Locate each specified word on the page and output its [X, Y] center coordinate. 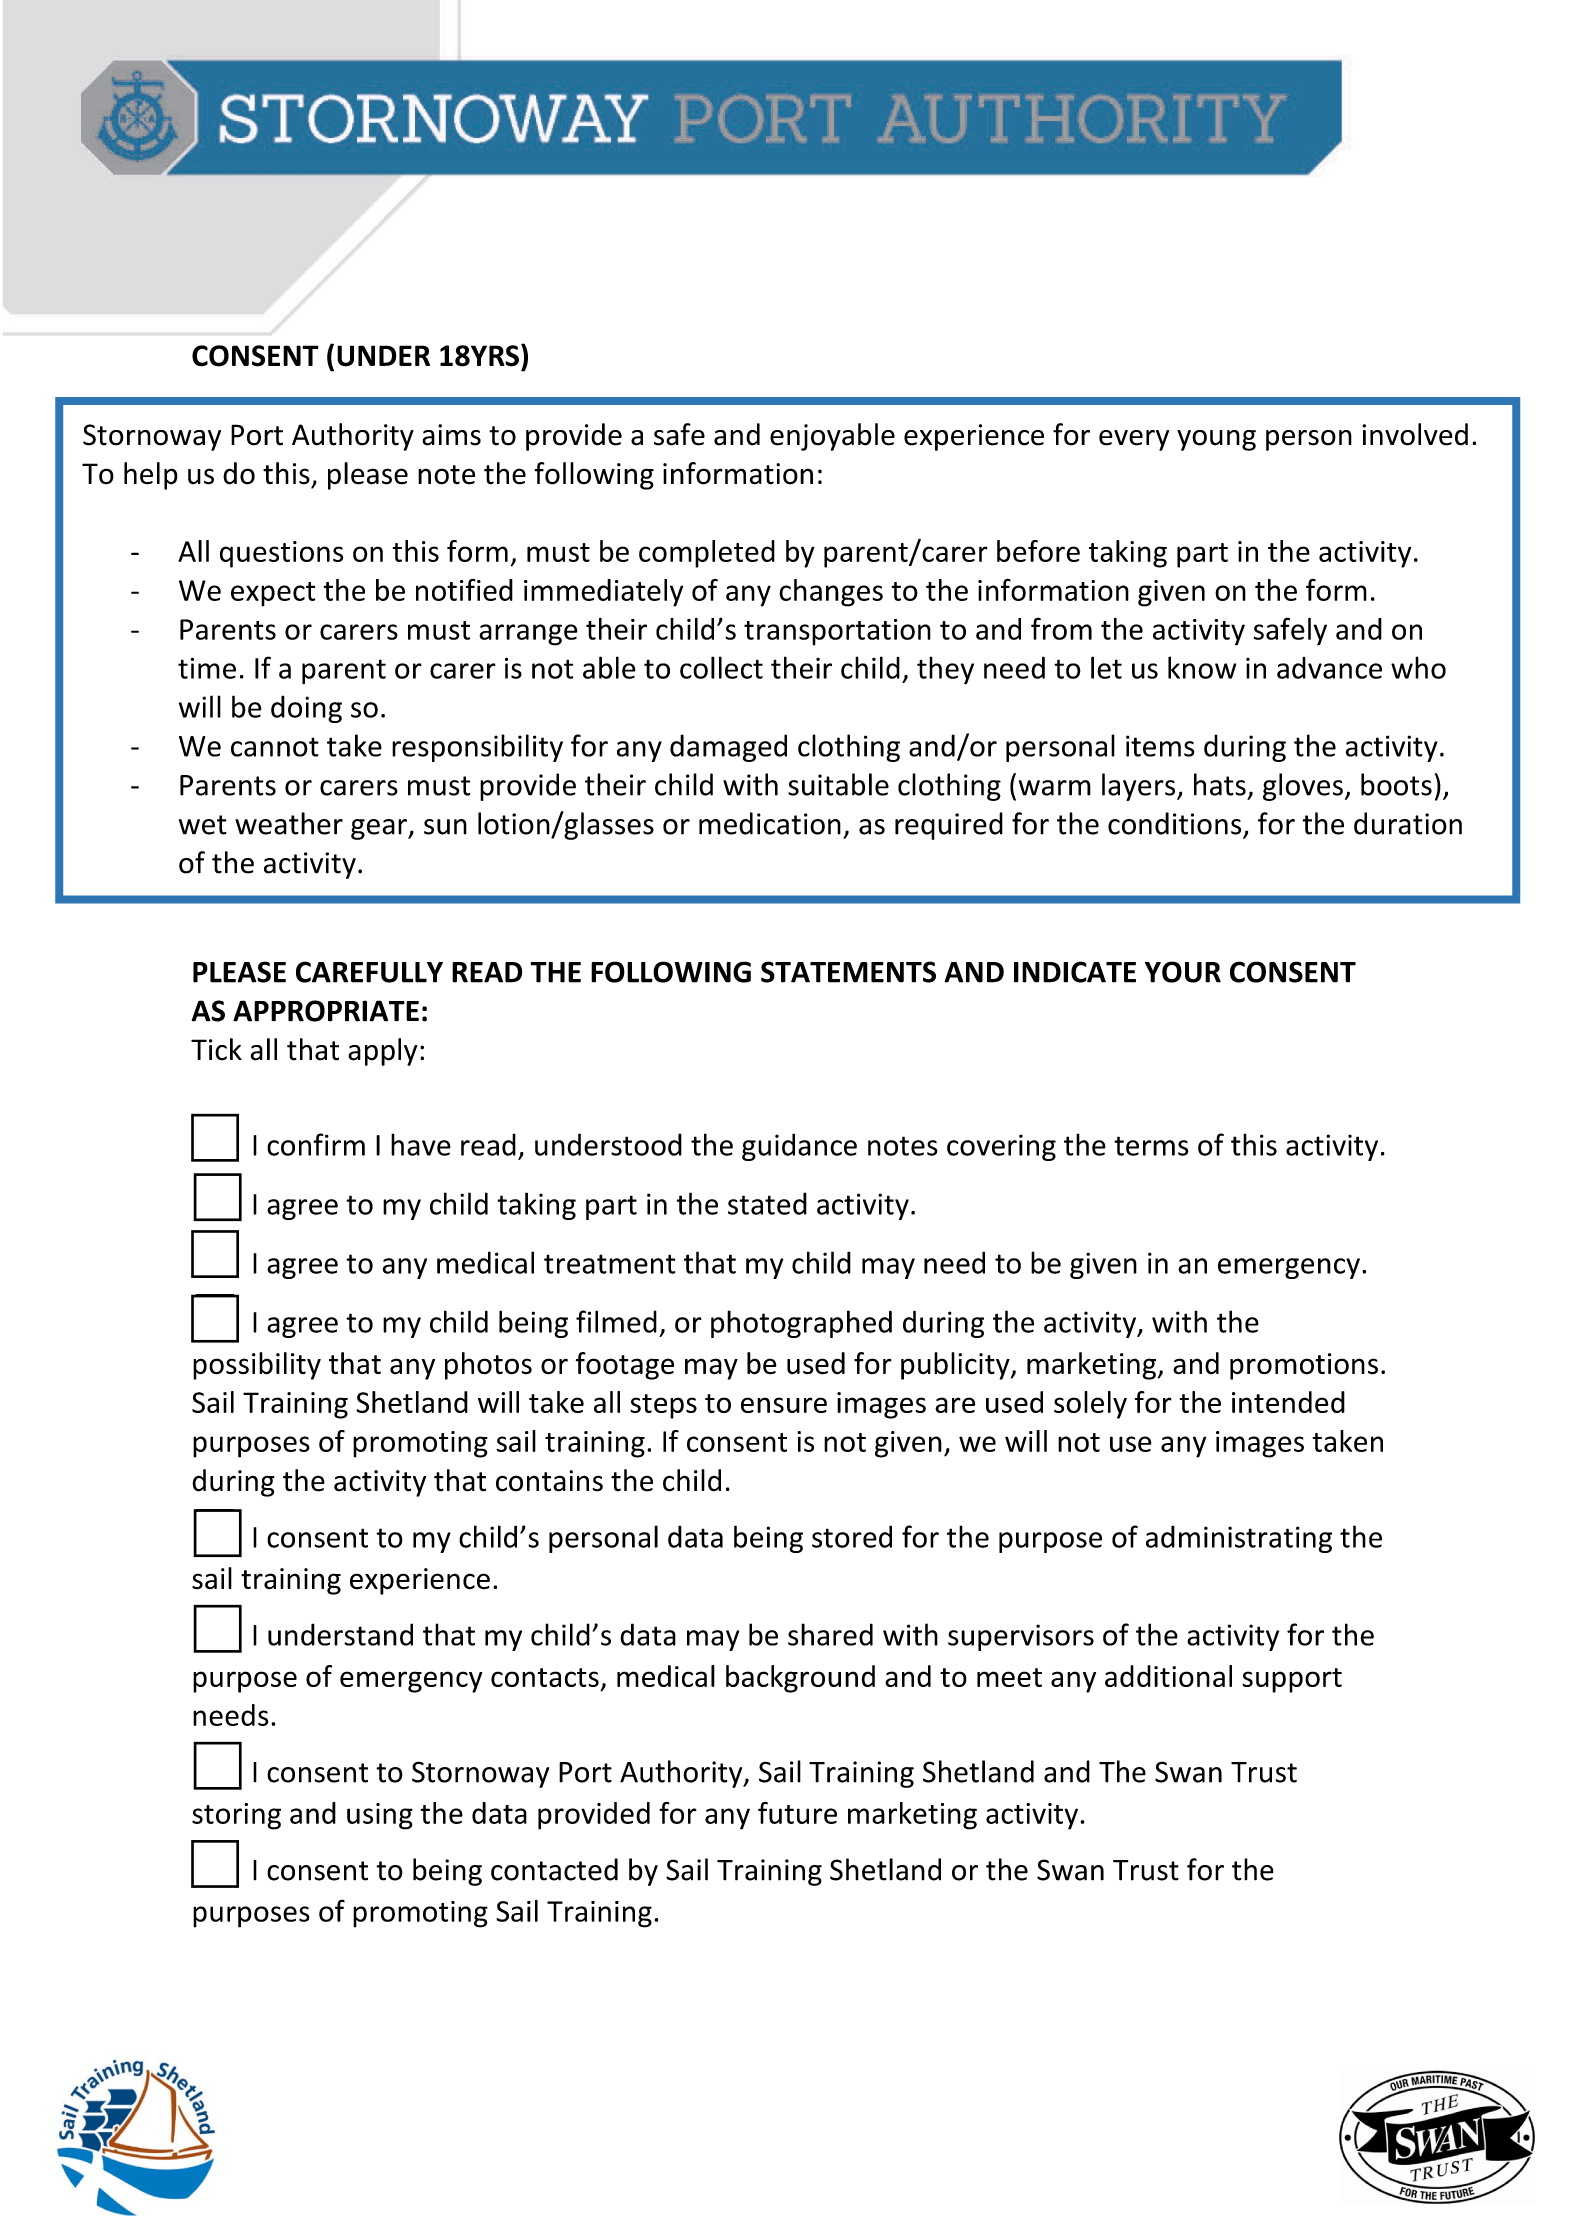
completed [707, 554]
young [1216, 440]
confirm [316, 1144]
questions [281, 554]
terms [1151, 1146]
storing [236, 1816]
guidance [799, 1147]
